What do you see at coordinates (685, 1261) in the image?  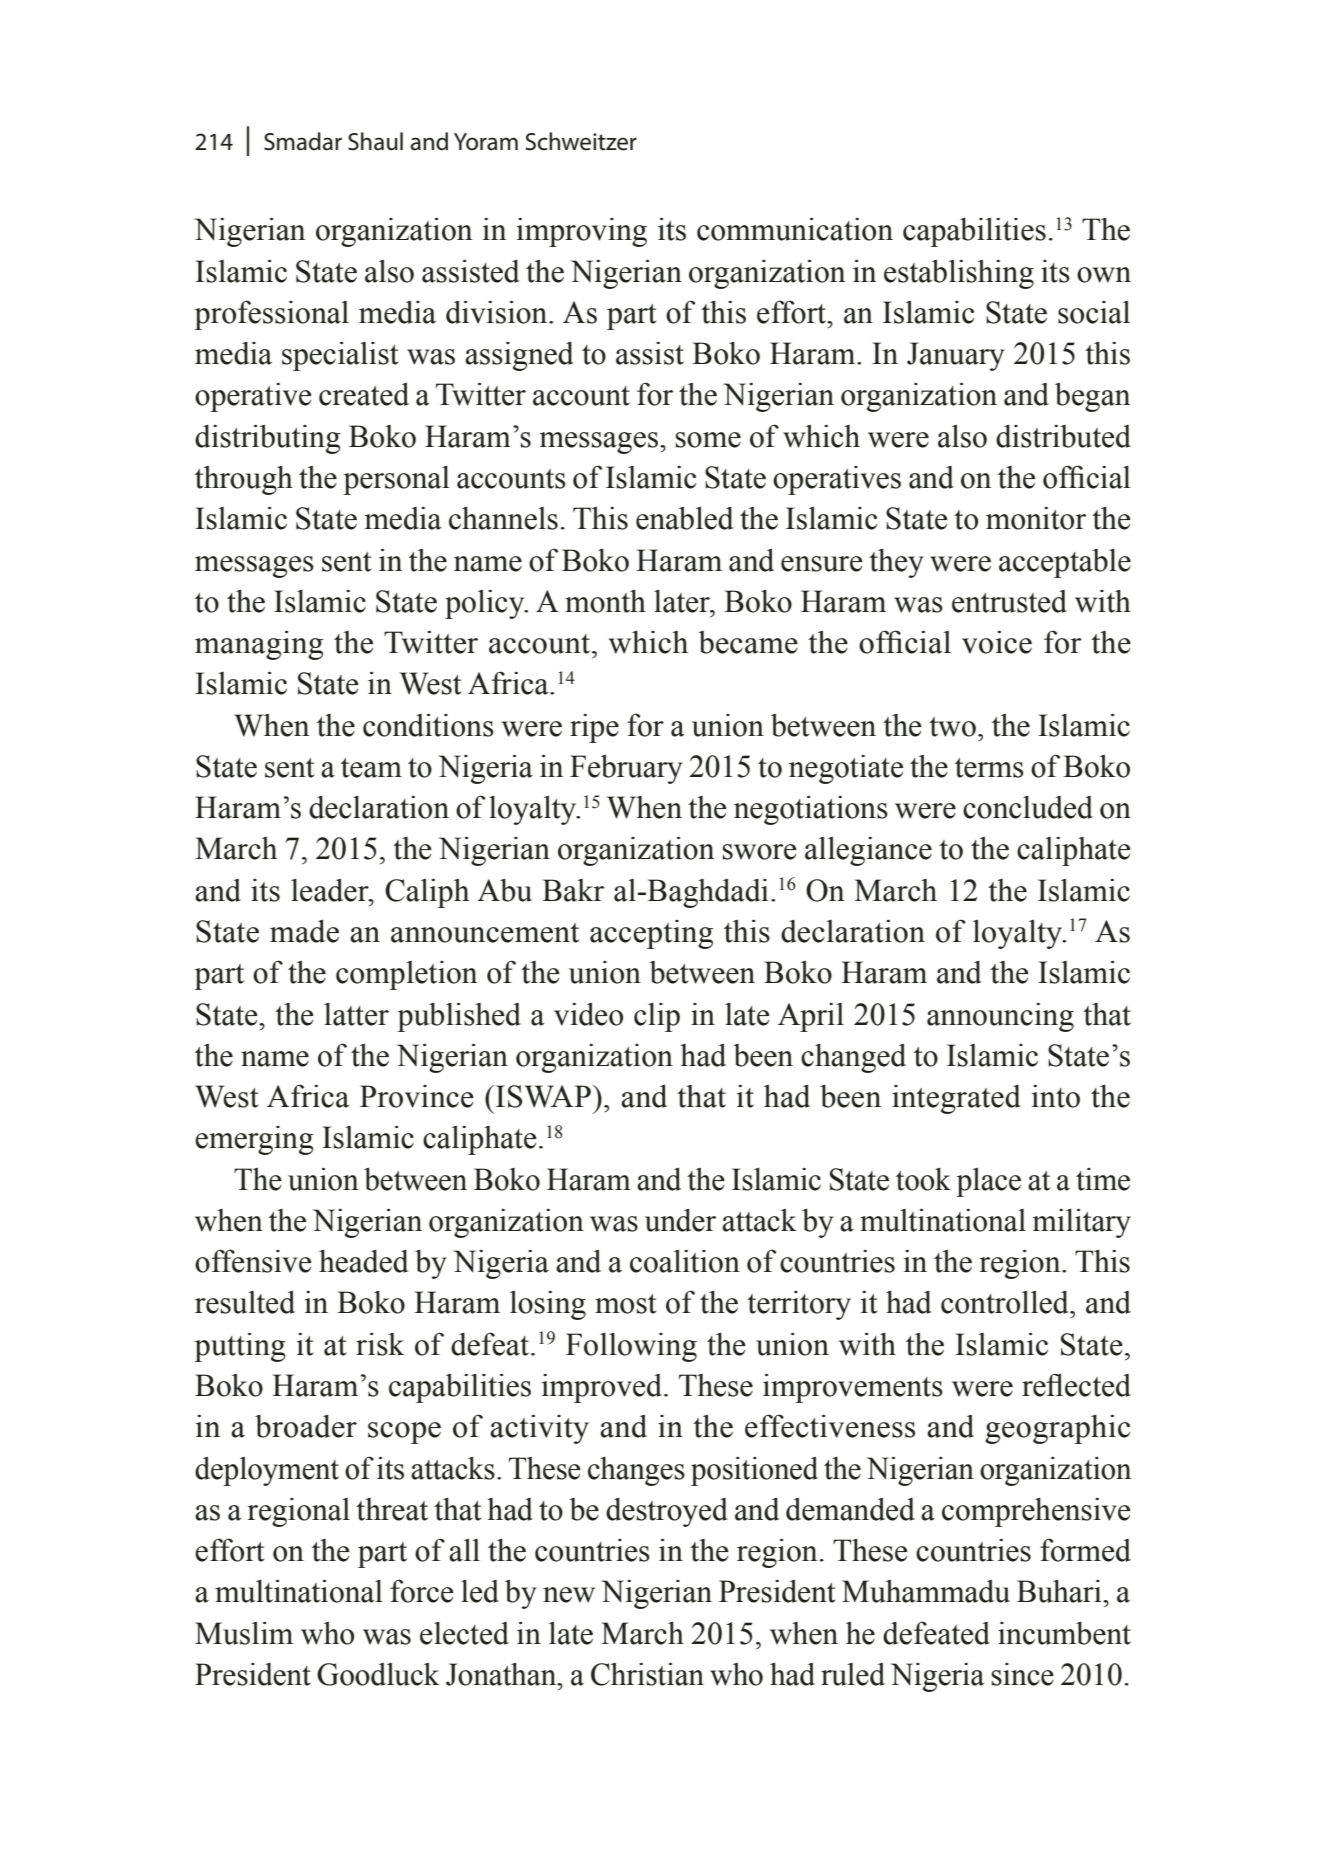 I see `coalition` at bounding box center [685, 1261].
